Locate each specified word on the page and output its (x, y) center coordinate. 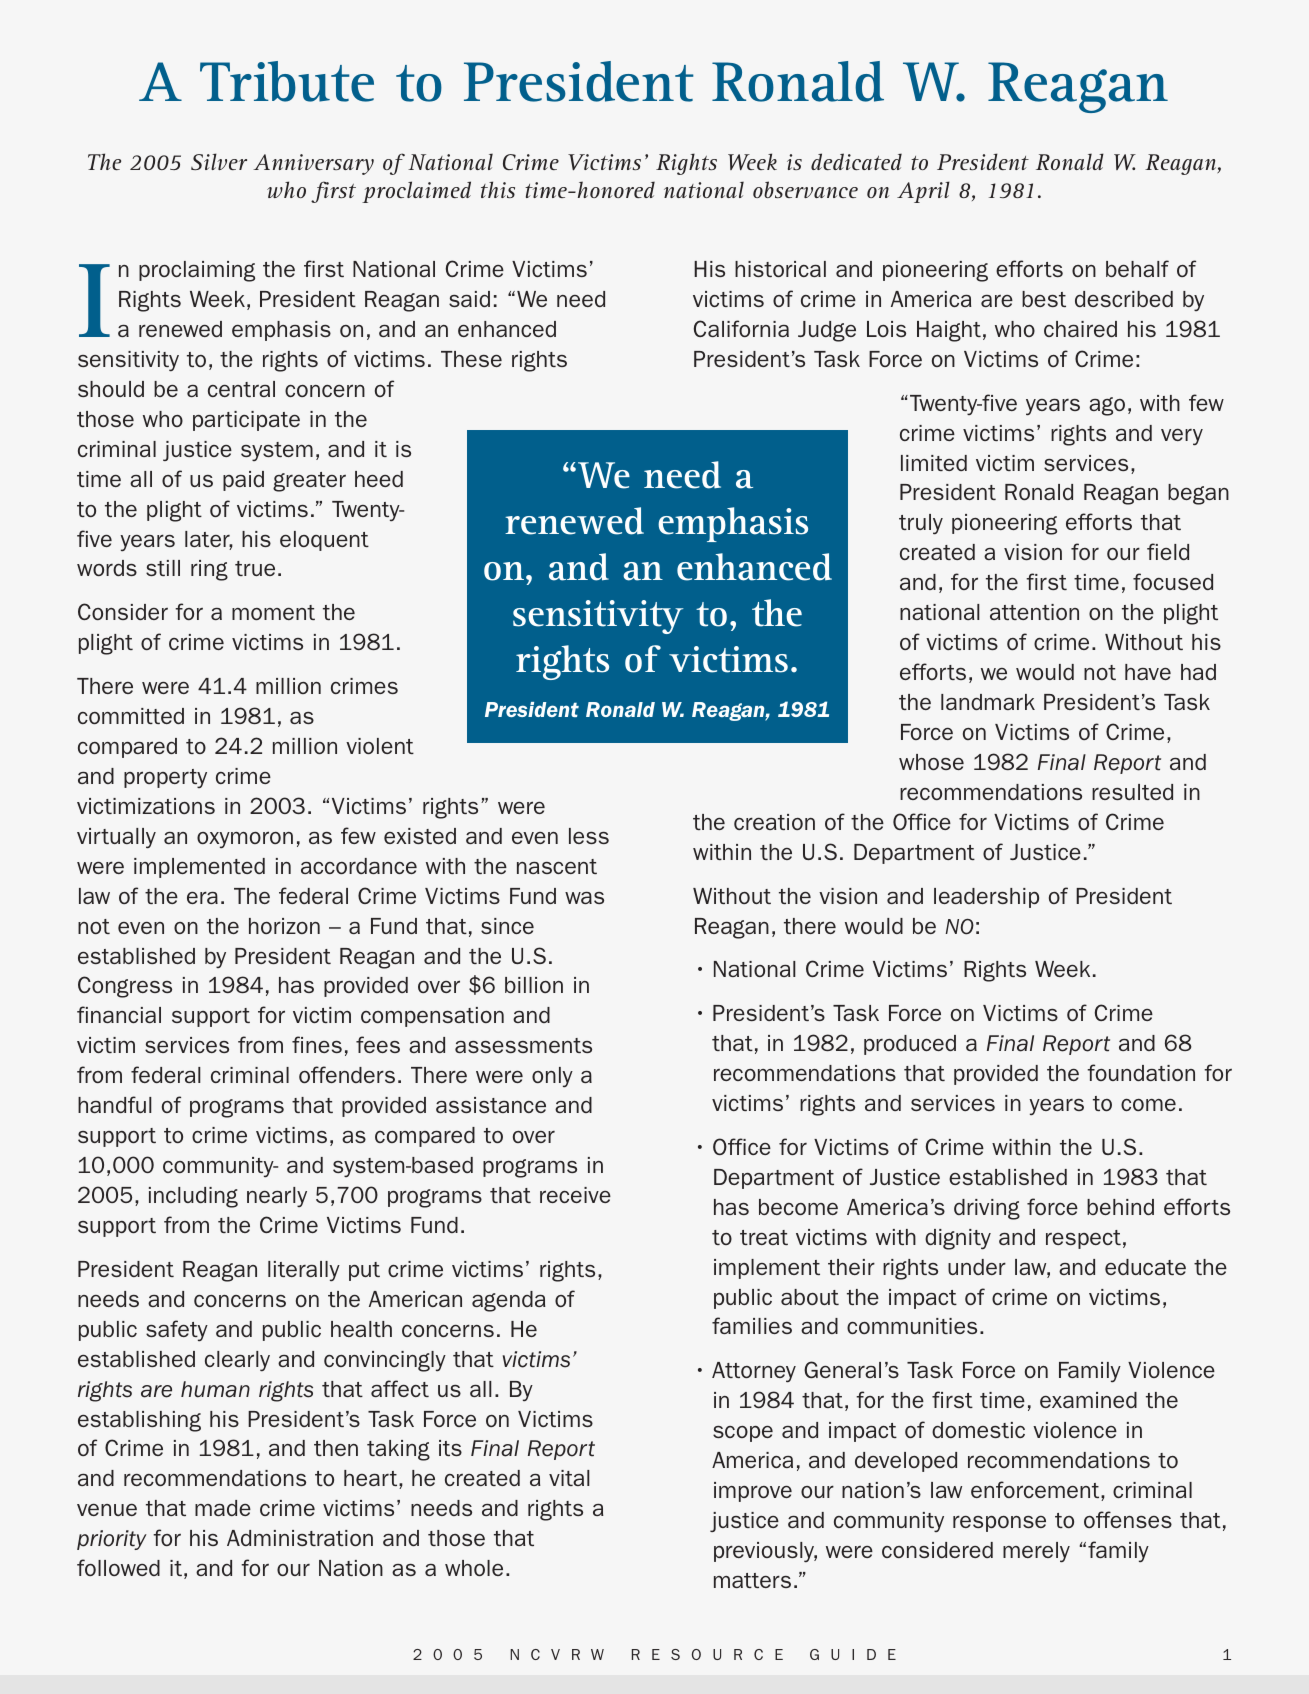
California (741, 328)
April (923, 192)
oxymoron (245, 839)
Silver (219, 161)
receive (575, 1195)
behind (1120, 1207)
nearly (277, 1197)
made (223, 1508)
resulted (1132, 792)
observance (805, 189)
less (589, 836)
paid (243, 481)
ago (1107, 406)
